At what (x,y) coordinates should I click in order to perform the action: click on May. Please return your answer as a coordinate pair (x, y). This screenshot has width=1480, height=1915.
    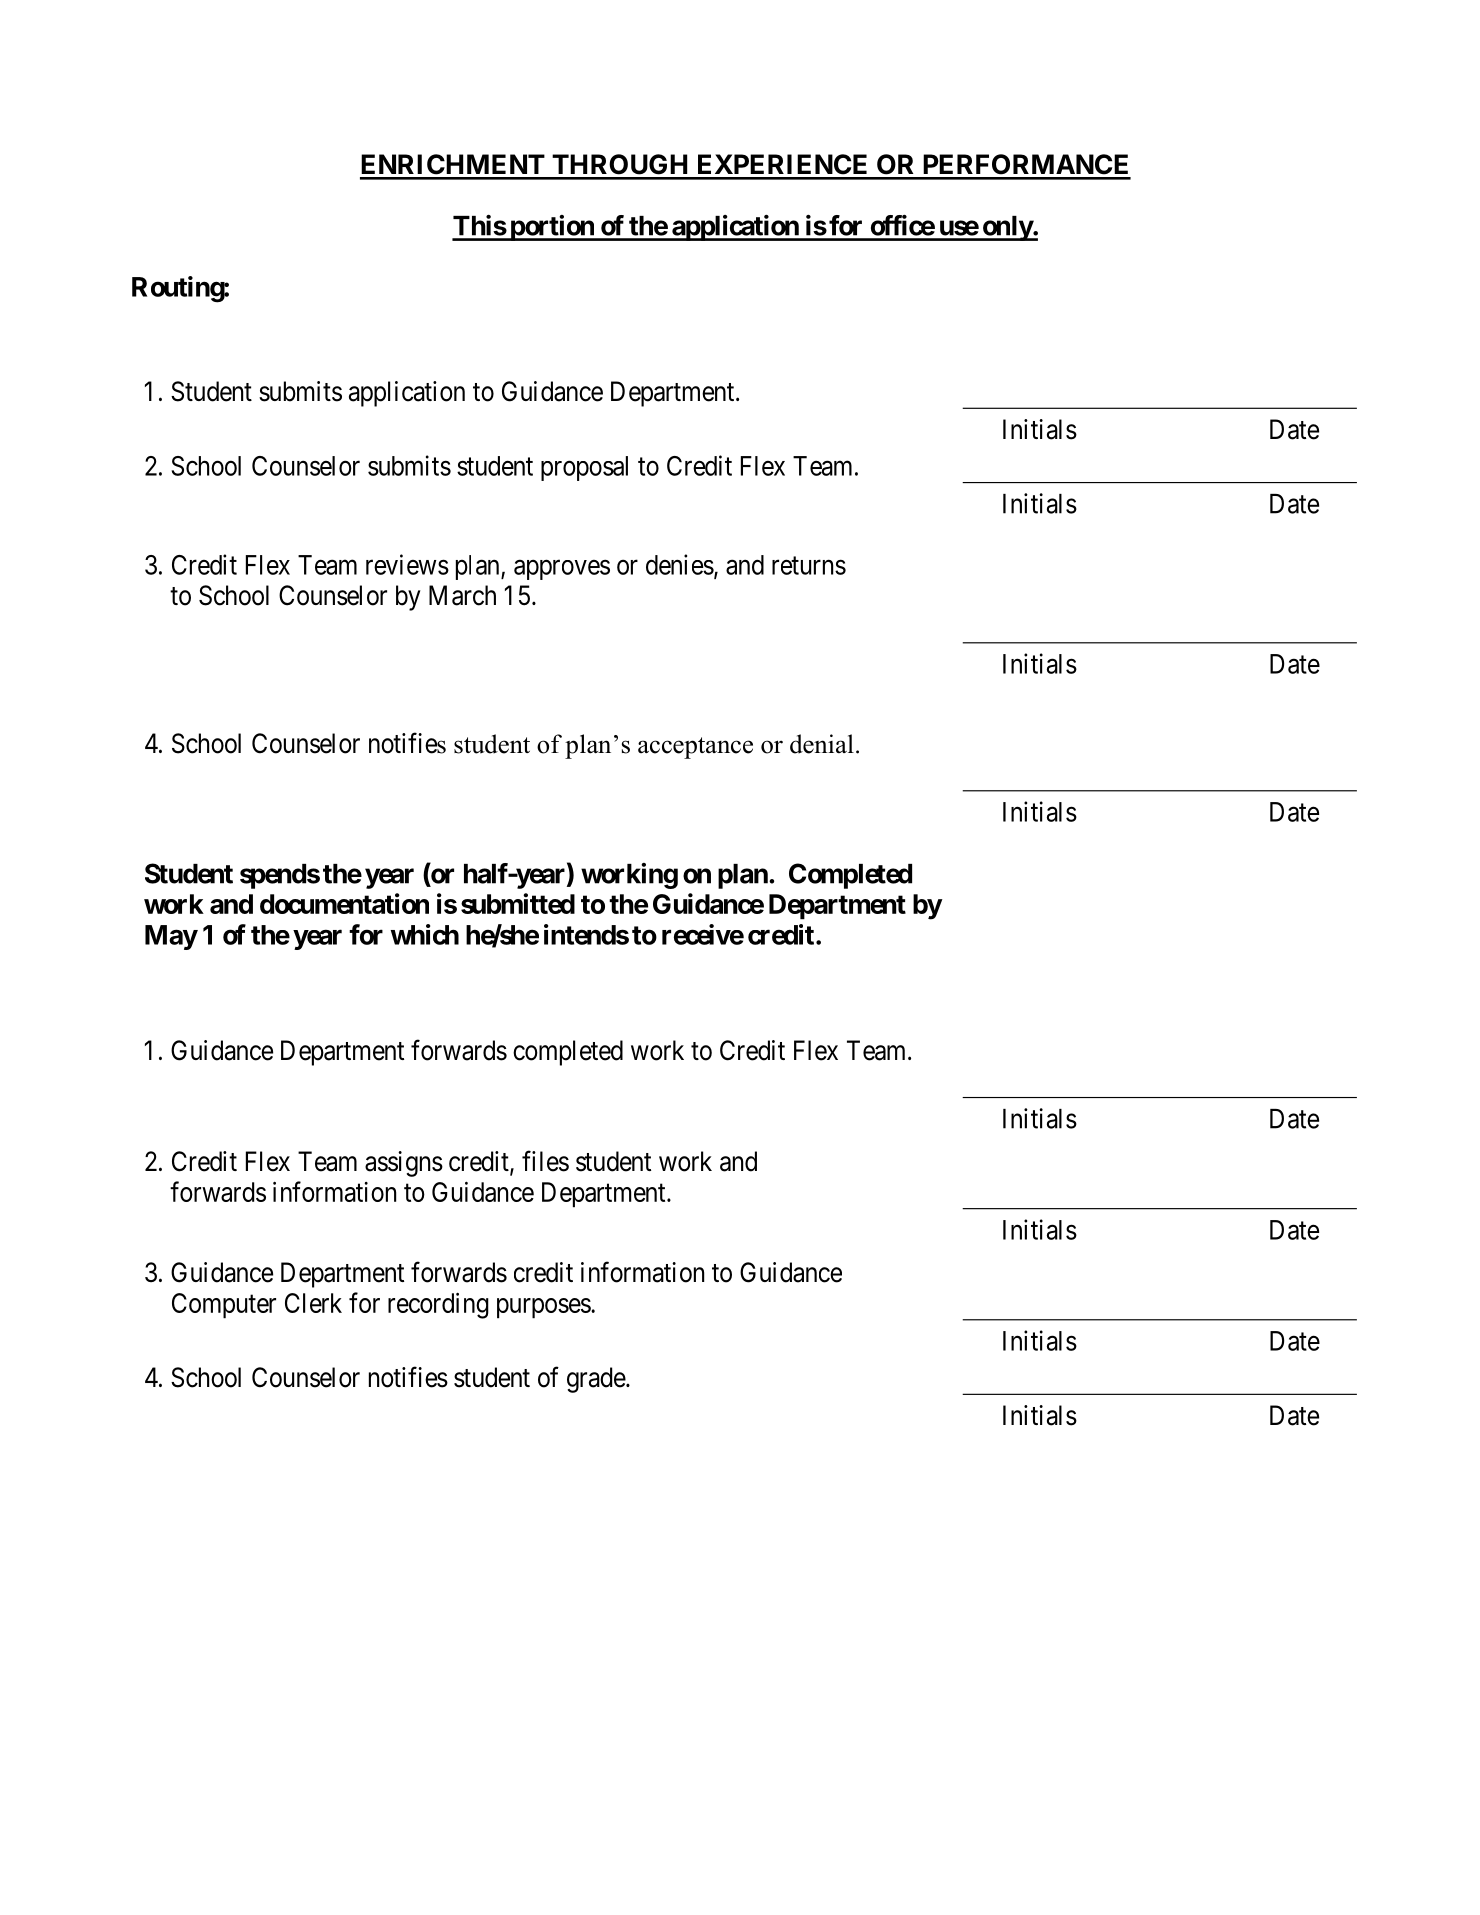
    Looking at the image, I should click on (171, 937).
